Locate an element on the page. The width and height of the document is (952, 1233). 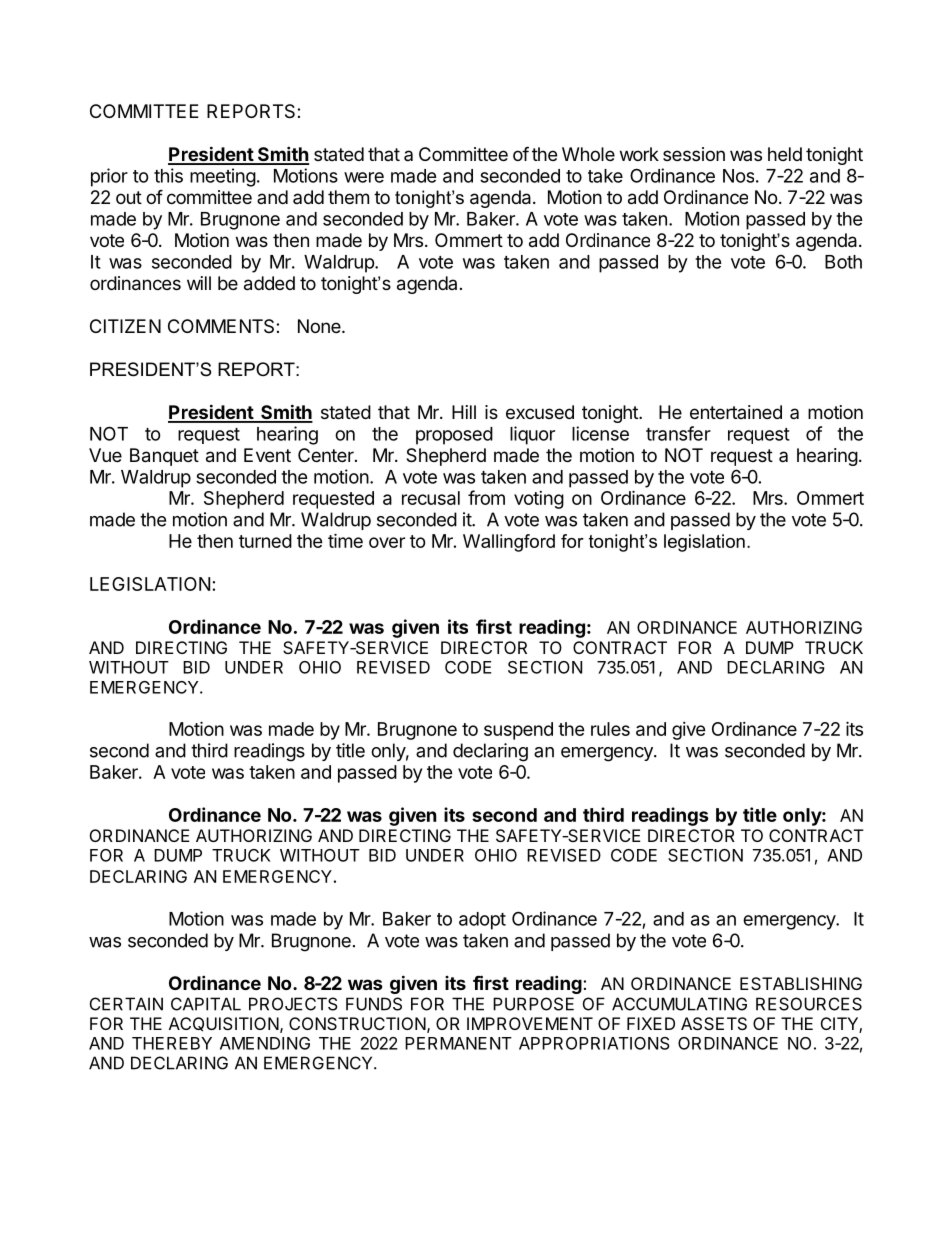
this is located at coordinates (168, 175).
